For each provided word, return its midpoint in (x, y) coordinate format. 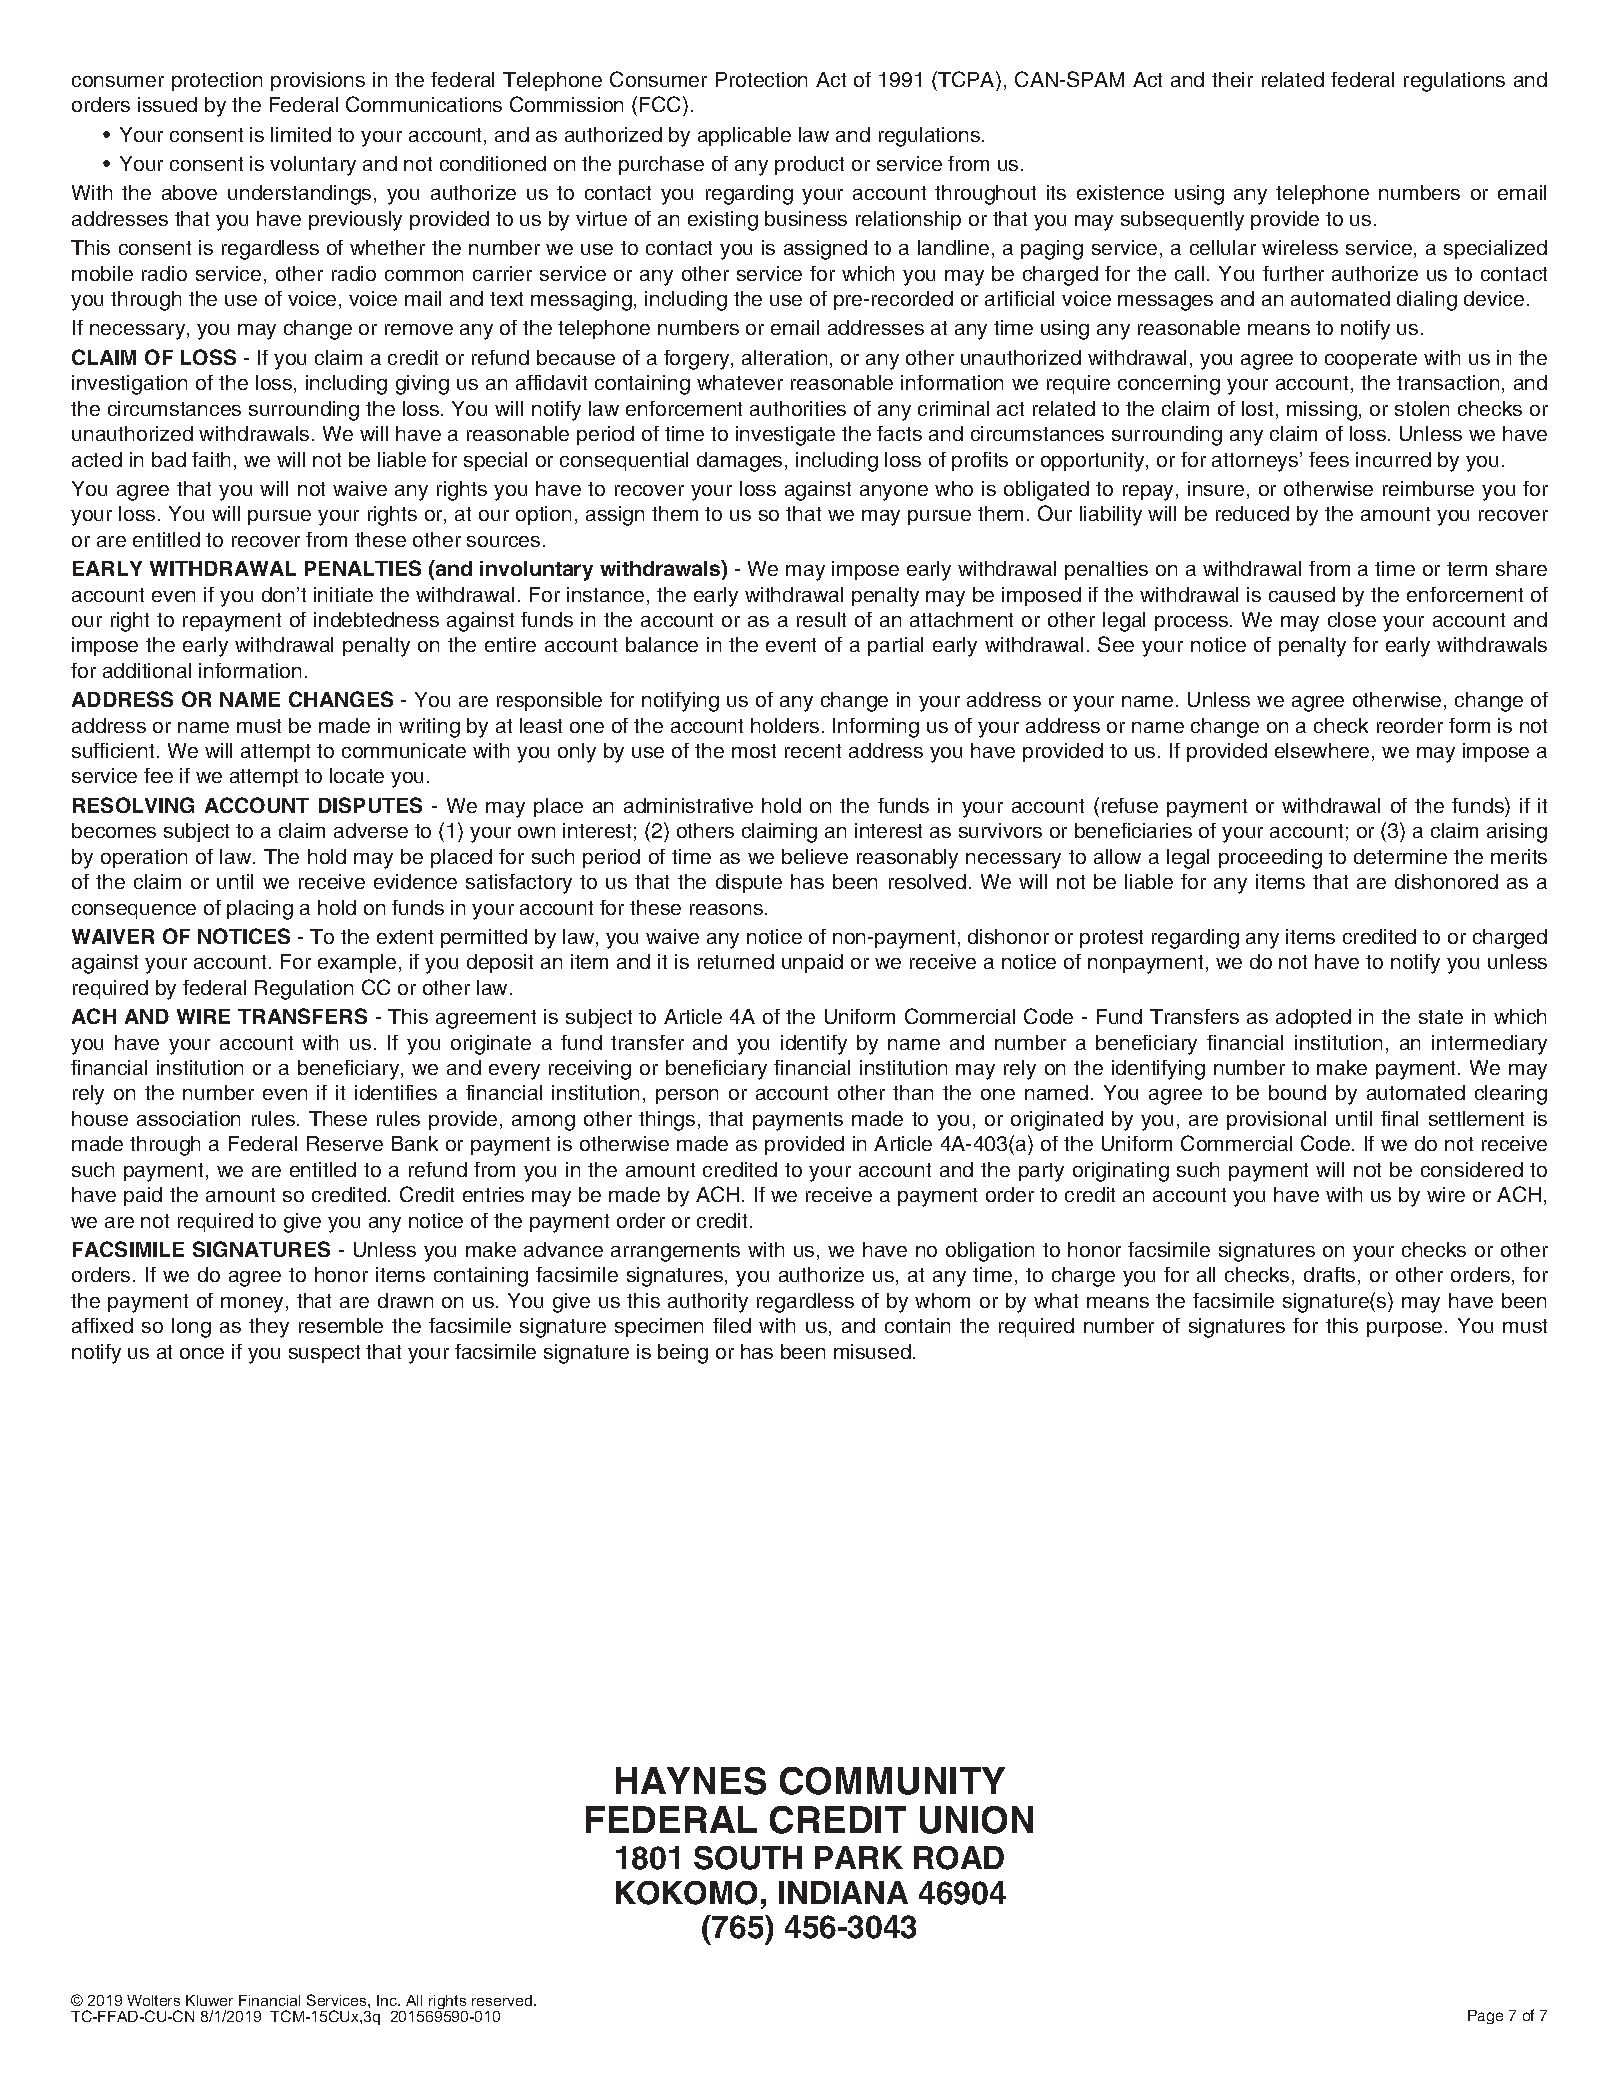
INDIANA (843, 1892)
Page (1485, 2017)
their (1232, 79)
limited (301, 134)
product (809, 165)
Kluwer (209, 2000)
